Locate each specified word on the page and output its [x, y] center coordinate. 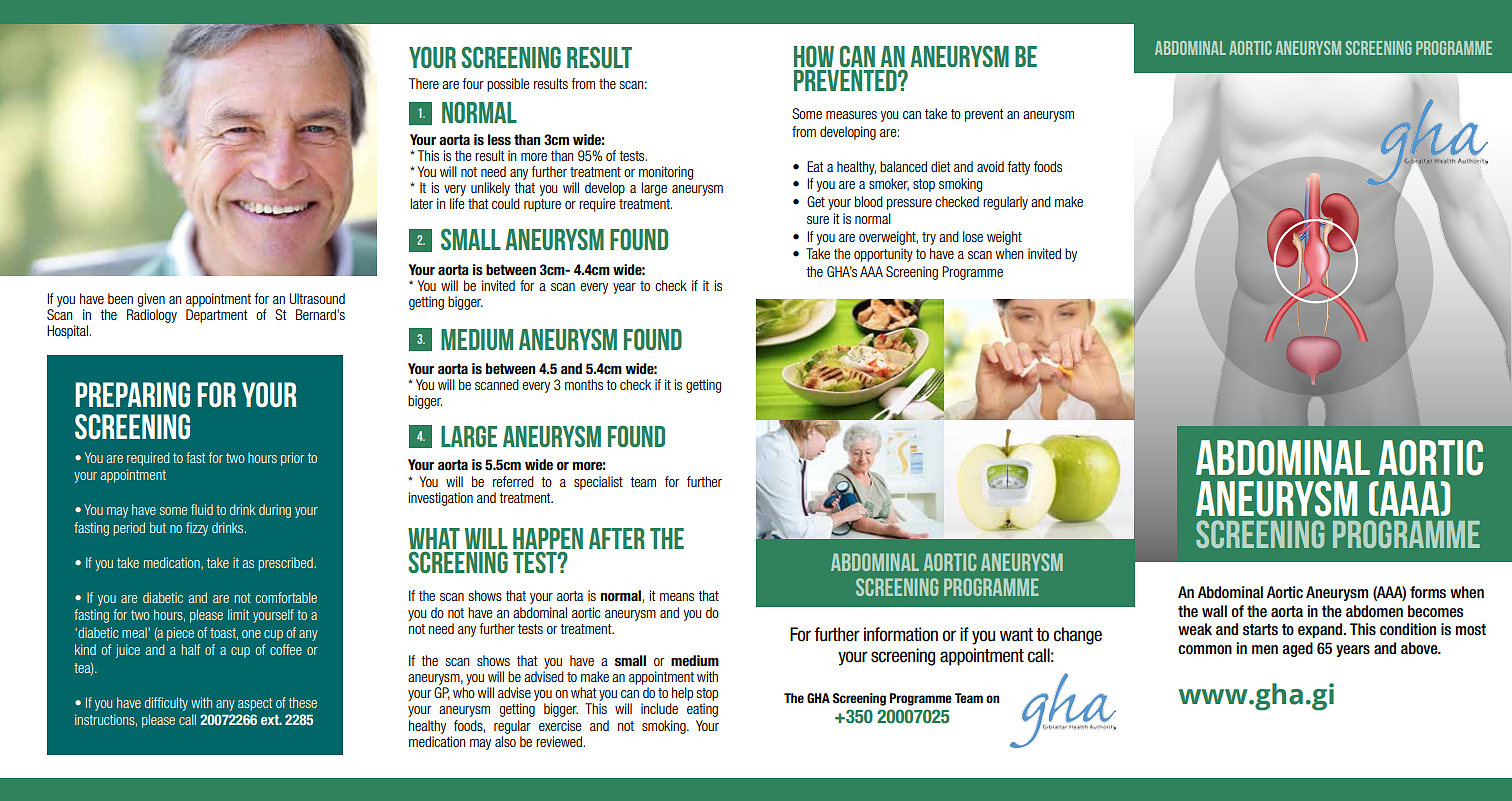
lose [973, 236]
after [617, 538]
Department [216, 316]
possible [508, 85]
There [424, 83]
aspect [255, 704]
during [275, 511]
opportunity [883, 255]
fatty [1018, 168]
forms [1428, 592]
